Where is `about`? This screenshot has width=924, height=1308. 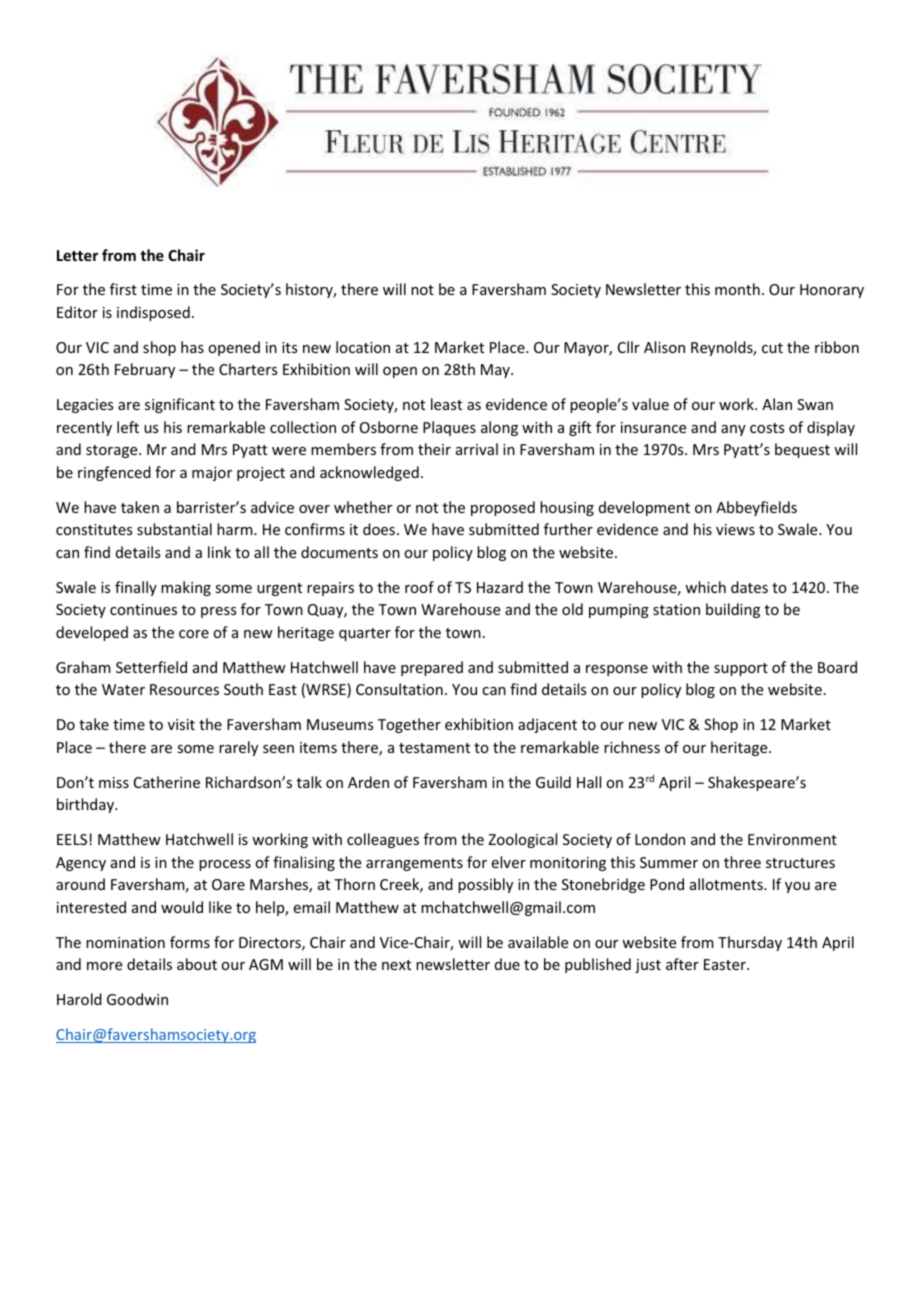
about is located at coordinates (197, 964).
